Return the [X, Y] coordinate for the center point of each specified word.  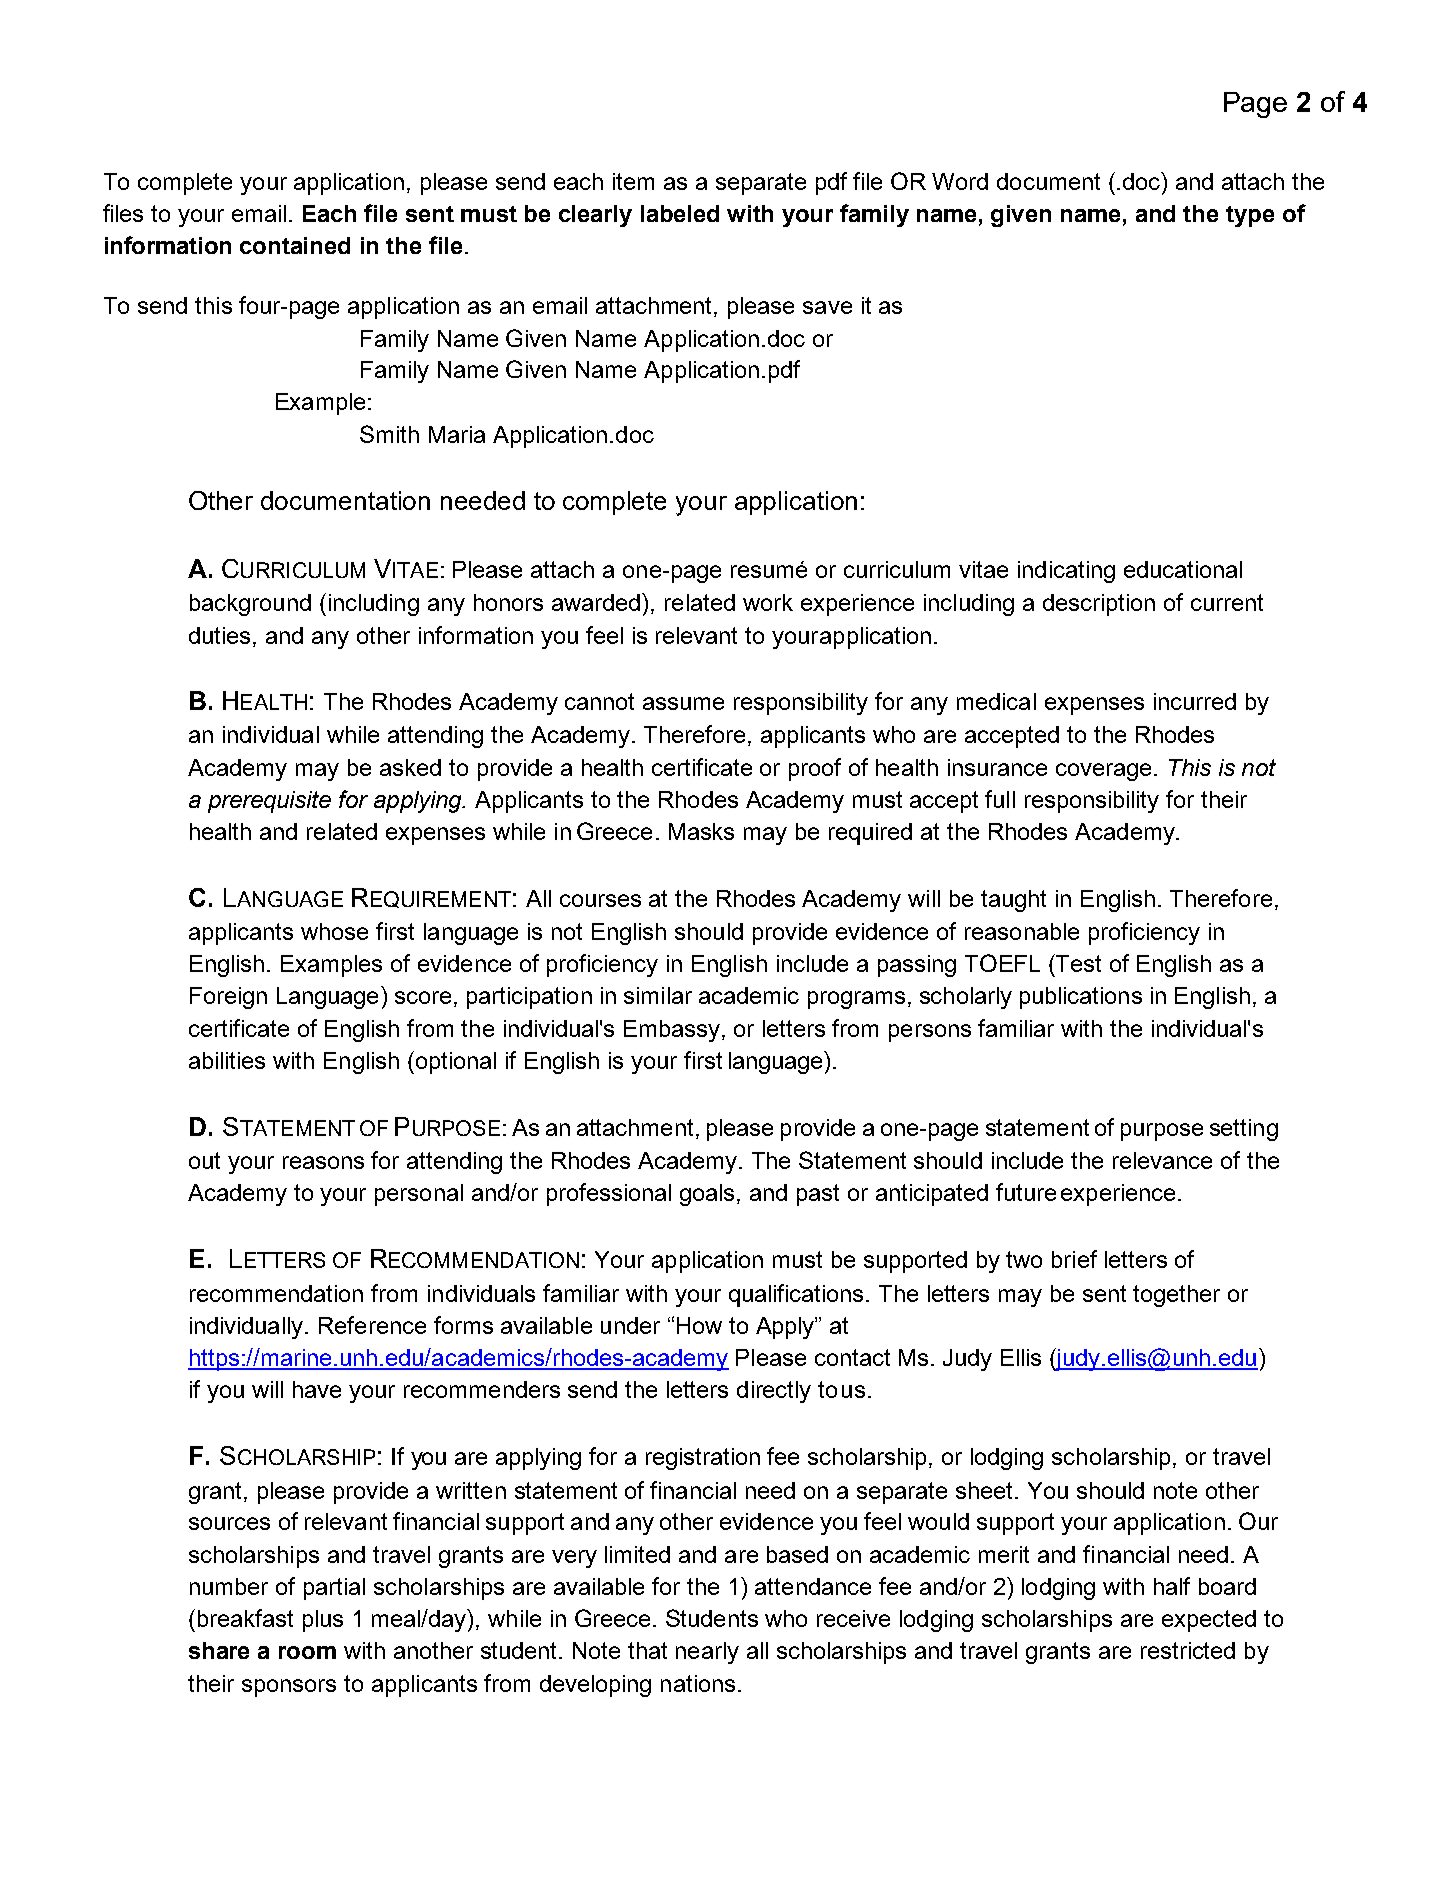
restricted [1188, 1650]
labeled [680, 213]
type [1250, 216]
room [307, 1652]
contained [295, 245]
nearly [707, 1653]
